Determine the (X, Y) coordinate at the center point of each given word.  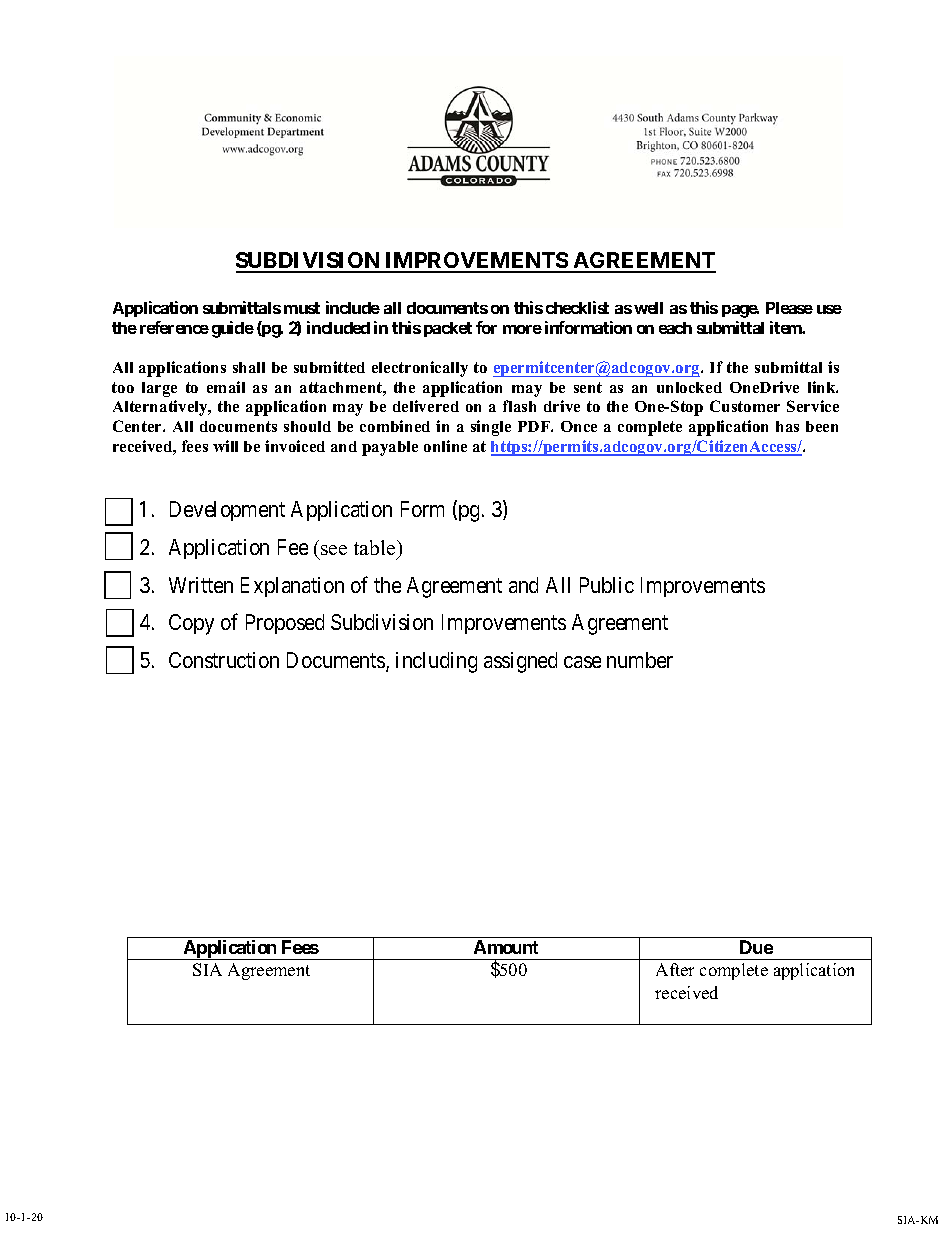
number (640, 660)
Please (789, 308)
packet (448, 329)
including (436, 662)
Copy (191, 624)
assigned (520, 662)
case (582, 662)
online (445, 446)
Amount (506, 947)
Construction (224, 660)
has (787, 426)
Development (227, 511)
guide (233, 329)
